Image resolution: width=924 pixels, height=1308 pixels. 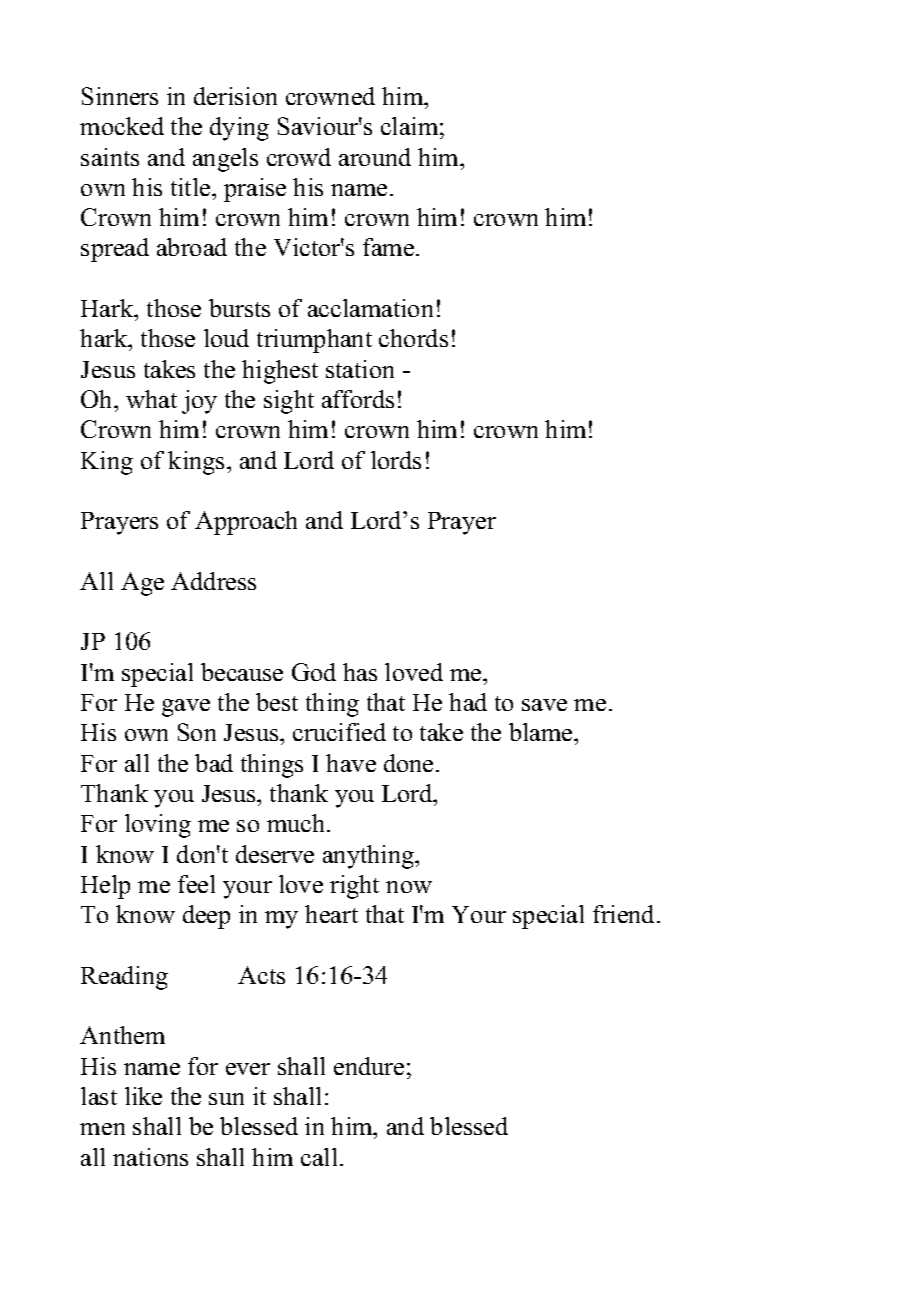 What do you see at coordinates (360, 369) in the screenshot?
I see `station` at bounding box center [360, 369].
